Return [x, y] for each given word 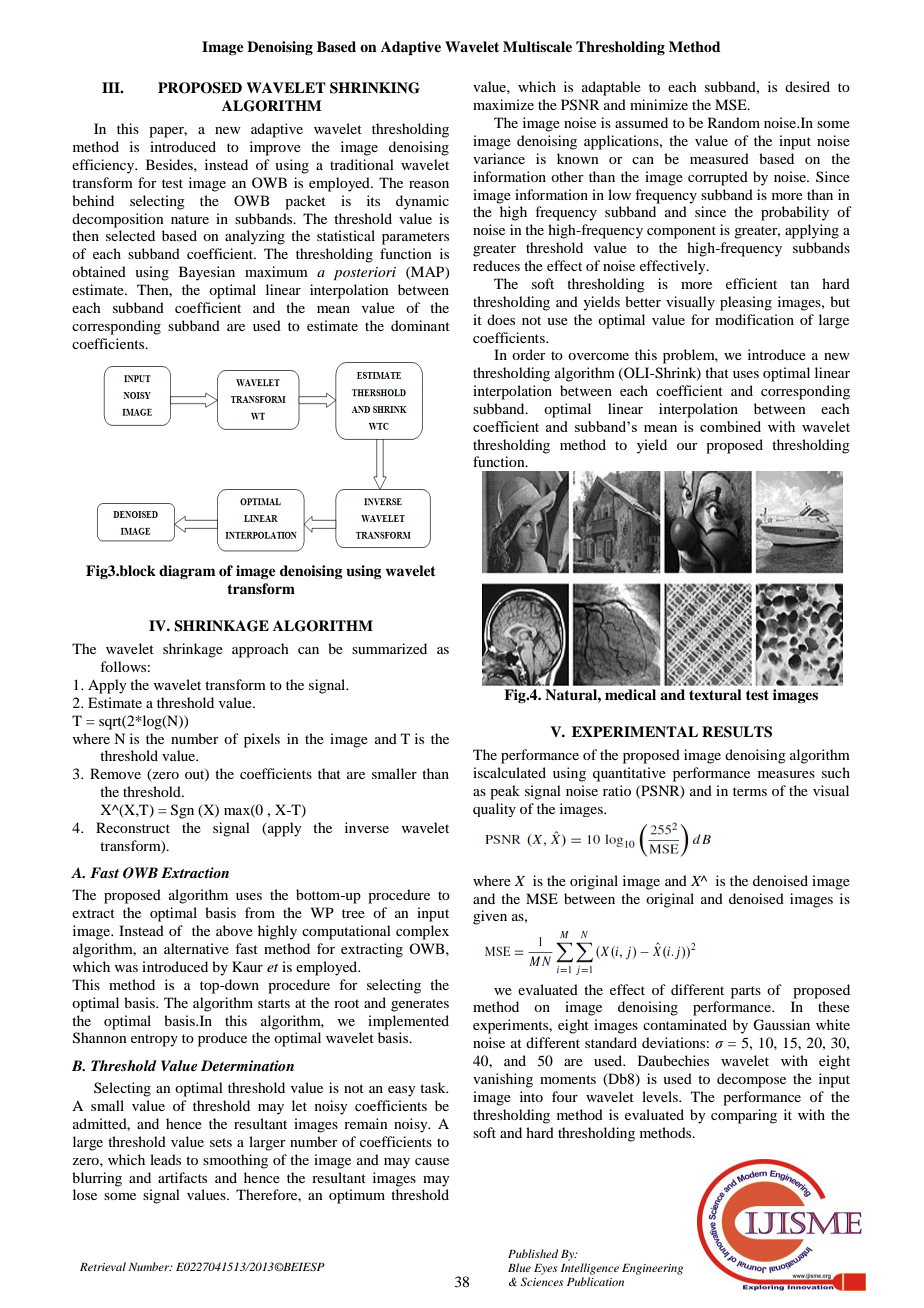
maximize [503, 104]
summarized [389, 648]
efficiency [104, 166]
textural [715, 695]
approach [260, 650]
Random [734, 122]
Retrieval [103, 1266]
